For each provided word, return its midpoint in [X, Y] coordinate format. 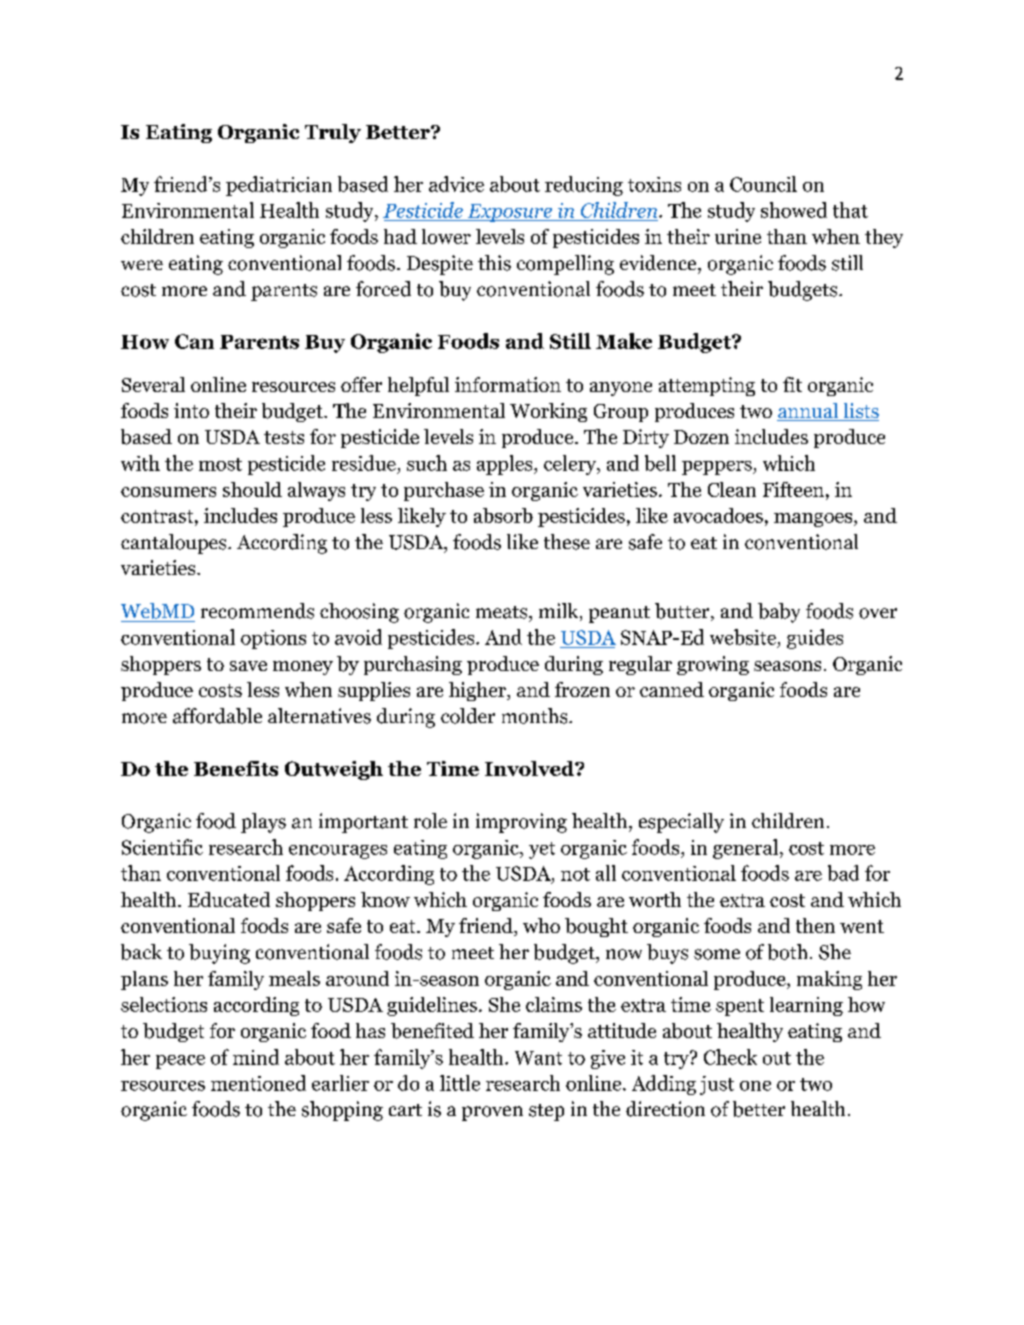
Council [763, 184]
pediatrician [279, 186]
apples [506, 465]
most [220, 464]
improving [521, 823]
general [745, 849]
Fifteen [793, 489]
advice [456, 184]
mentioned [258, 1083]
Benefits [236, 768]
